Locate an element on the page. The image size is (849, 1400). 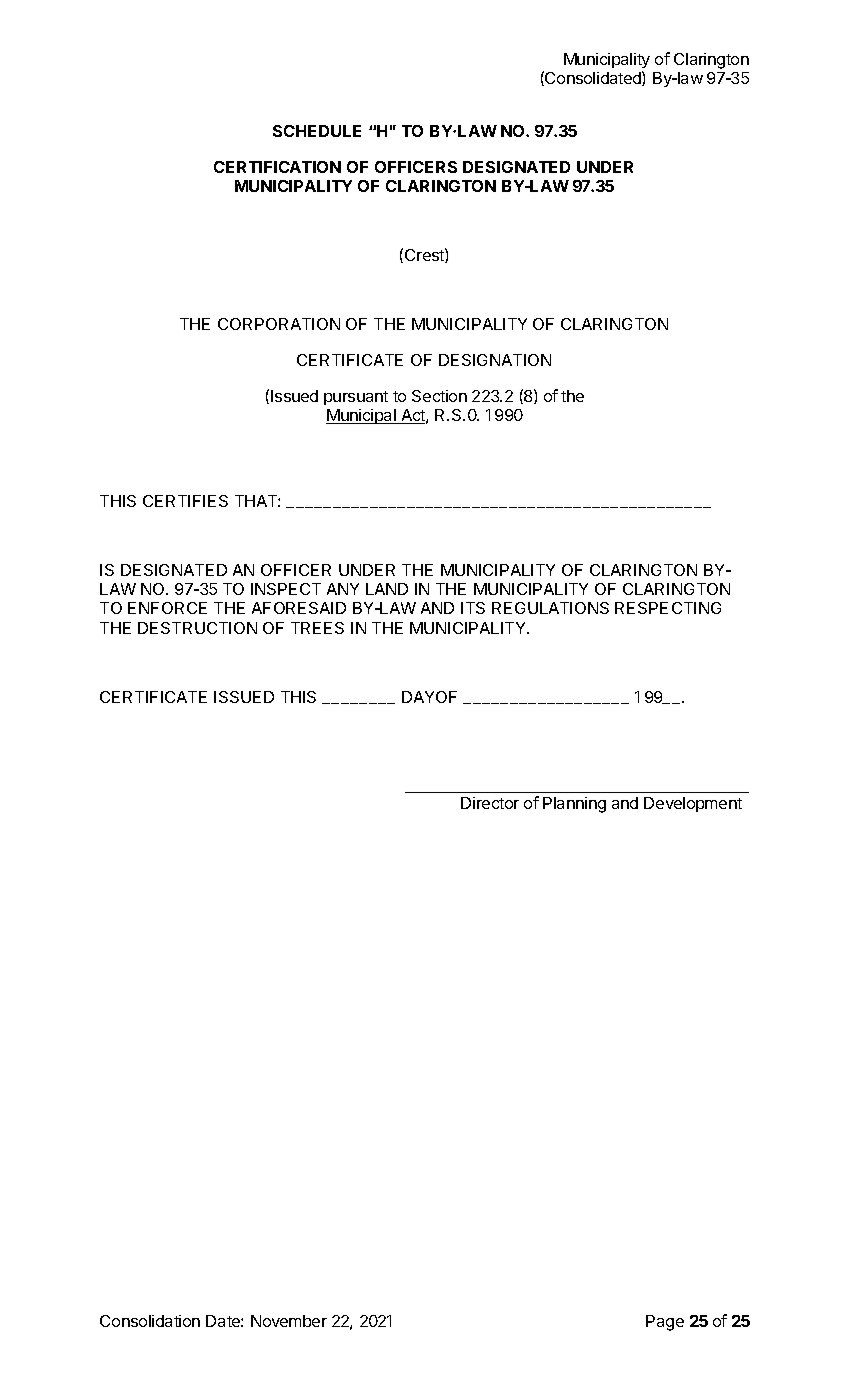
Director is located at coordinates (490, 803).
